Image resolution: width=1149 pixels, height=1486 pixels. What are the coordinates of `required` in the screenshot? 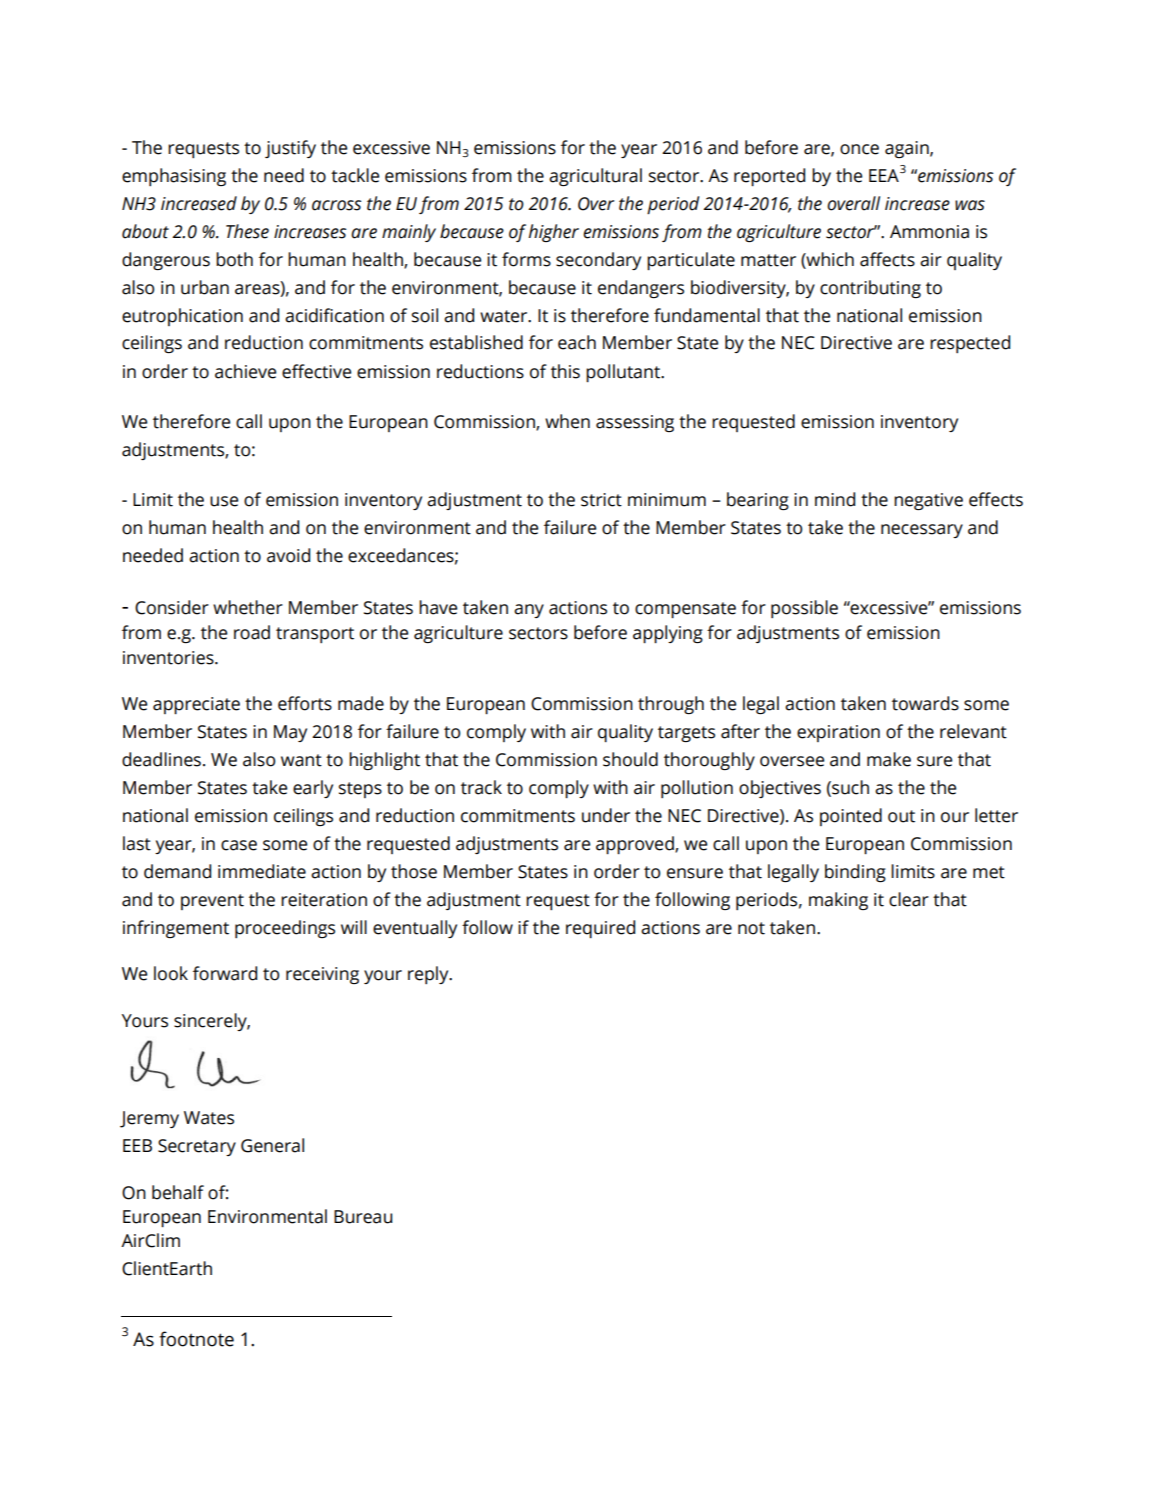 It's located at (600, 929).
